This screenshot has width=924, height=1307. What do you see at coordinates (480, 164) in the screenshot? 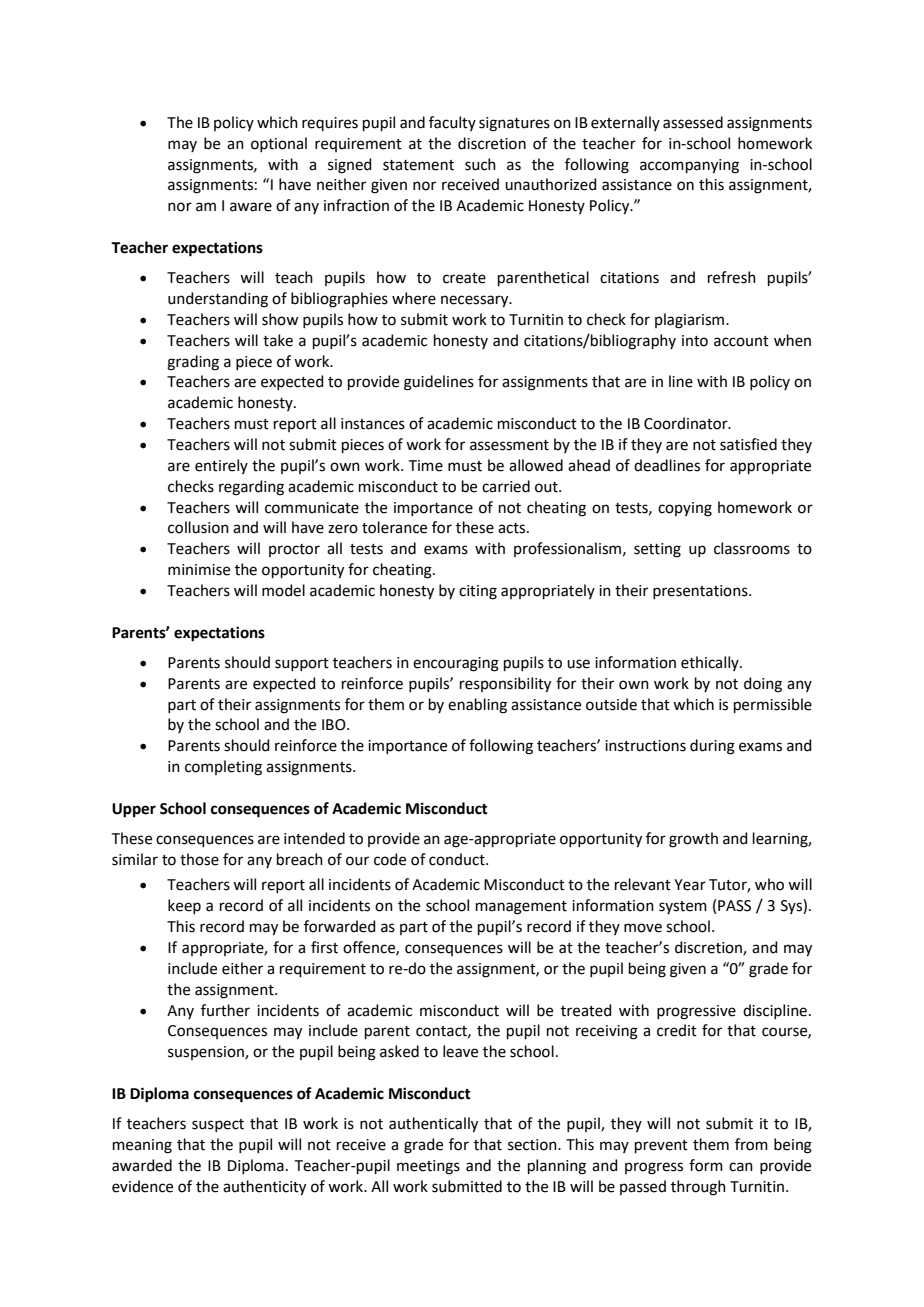
I see `such` at bounding box center [480, 164].
